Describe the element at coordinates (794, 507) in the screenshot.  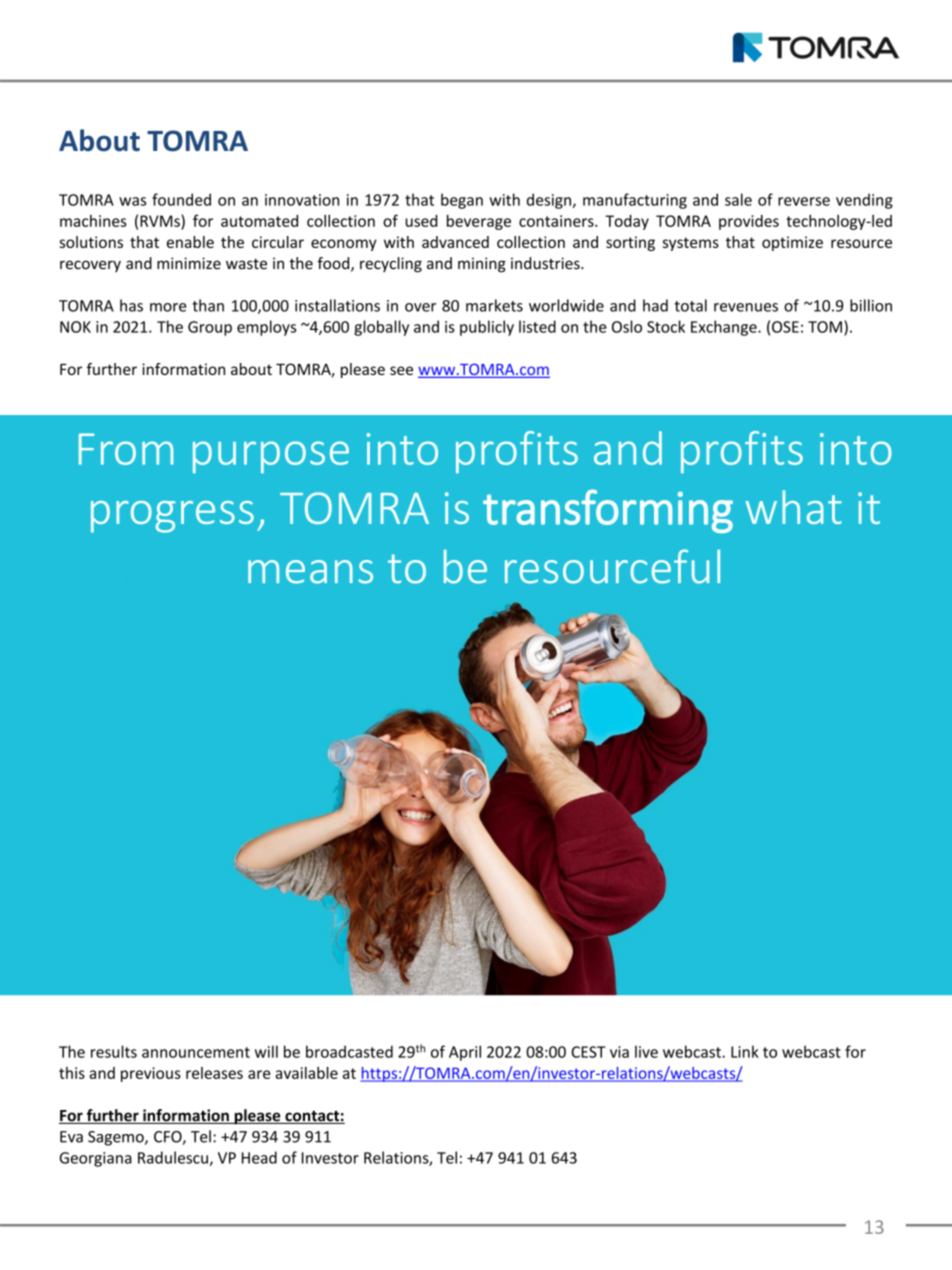
I see `what` at that location.
